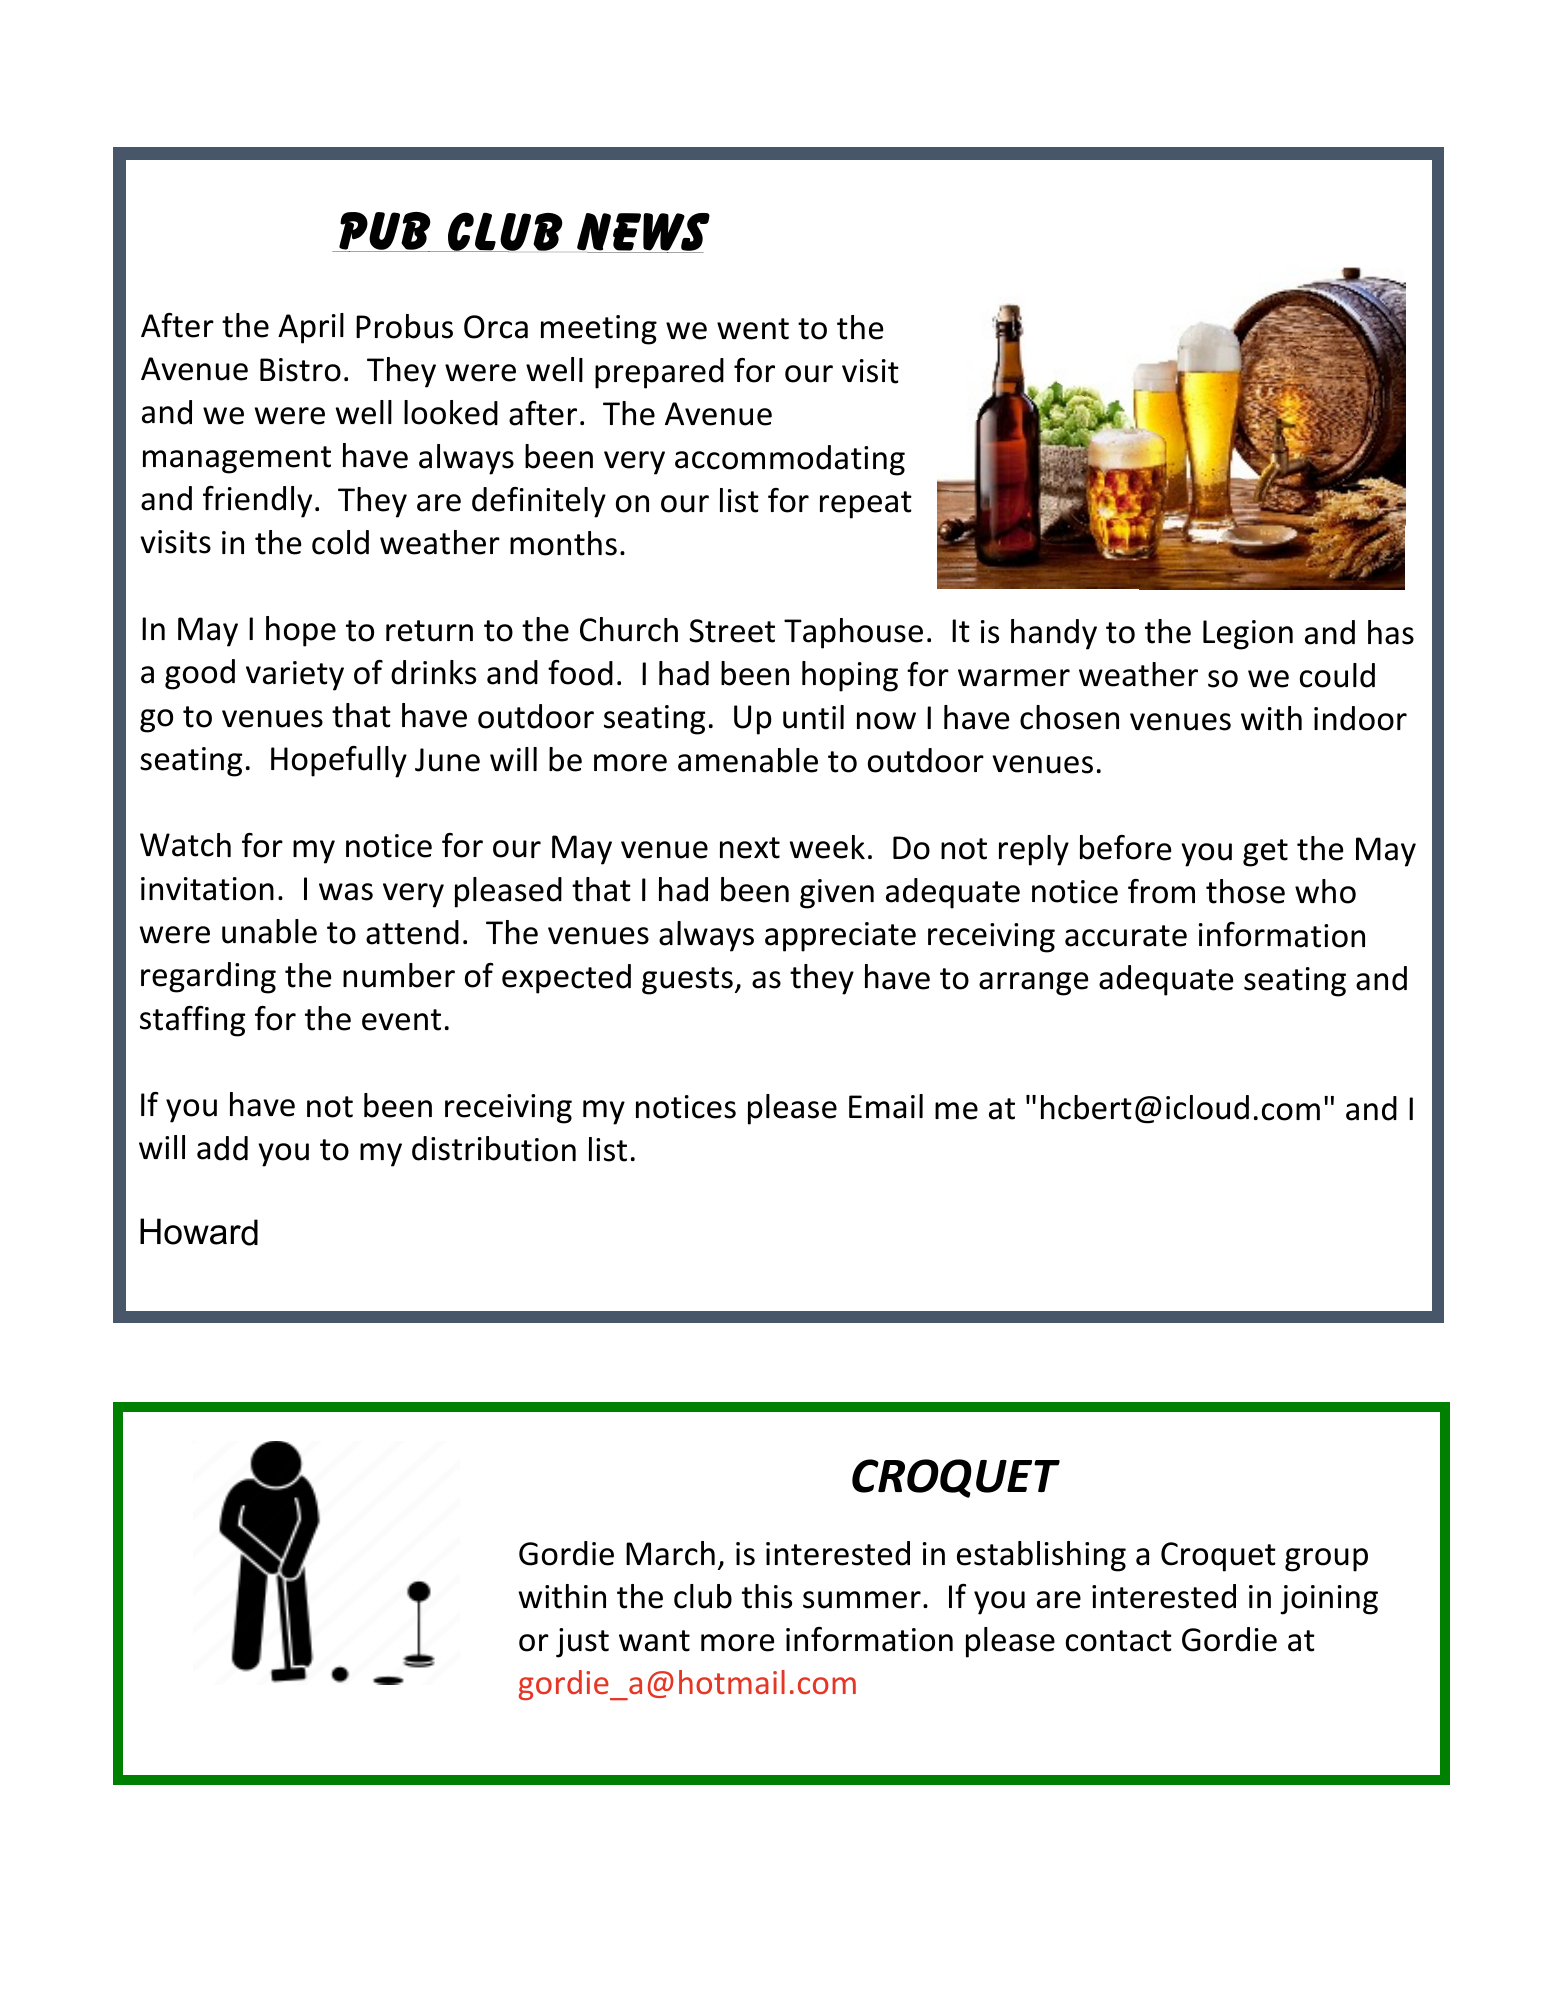  What do you see at coordinates (732, 631) in the screenshot?
I see `Street` at bounding box center [732, 631].
